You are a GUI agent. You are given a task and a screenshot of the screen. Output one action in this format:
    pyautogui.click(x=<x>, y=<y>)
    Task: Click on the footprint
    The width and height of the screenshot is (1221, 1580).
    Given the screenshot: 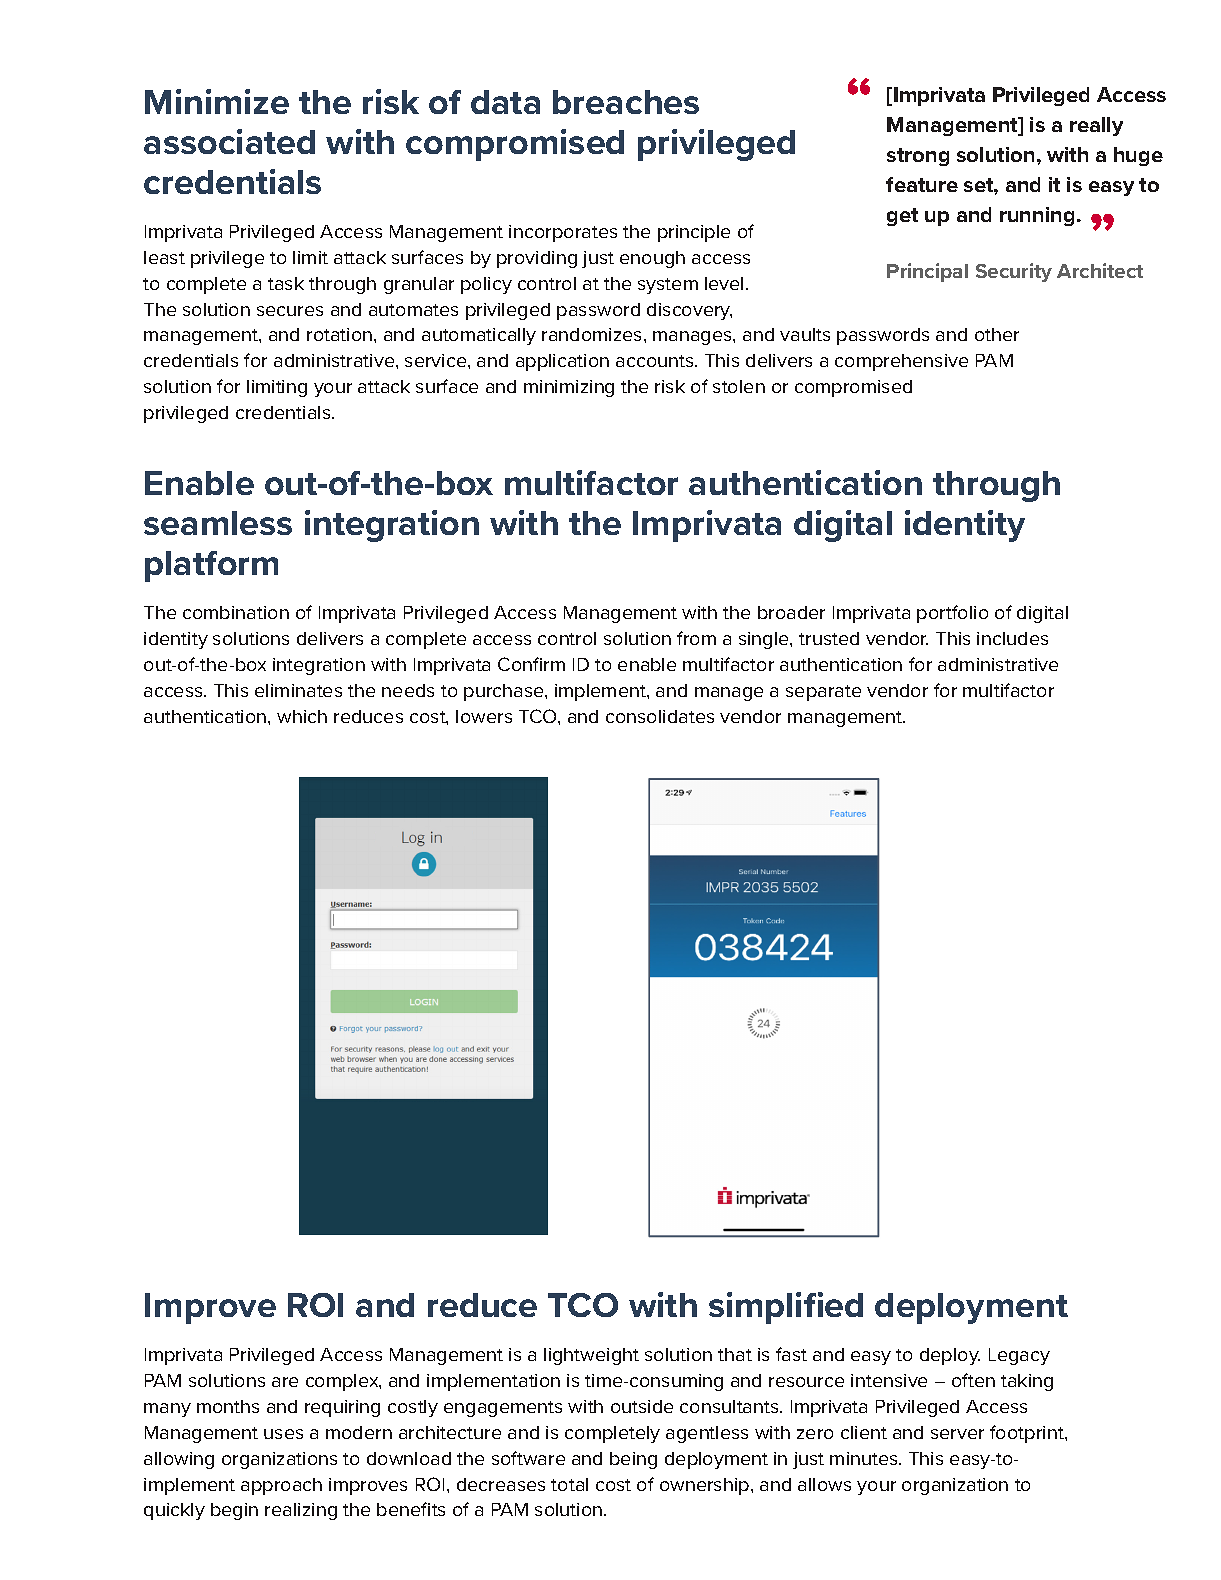 What is the action you would take?
    pyautogui.click(x=1028, y=1434)
